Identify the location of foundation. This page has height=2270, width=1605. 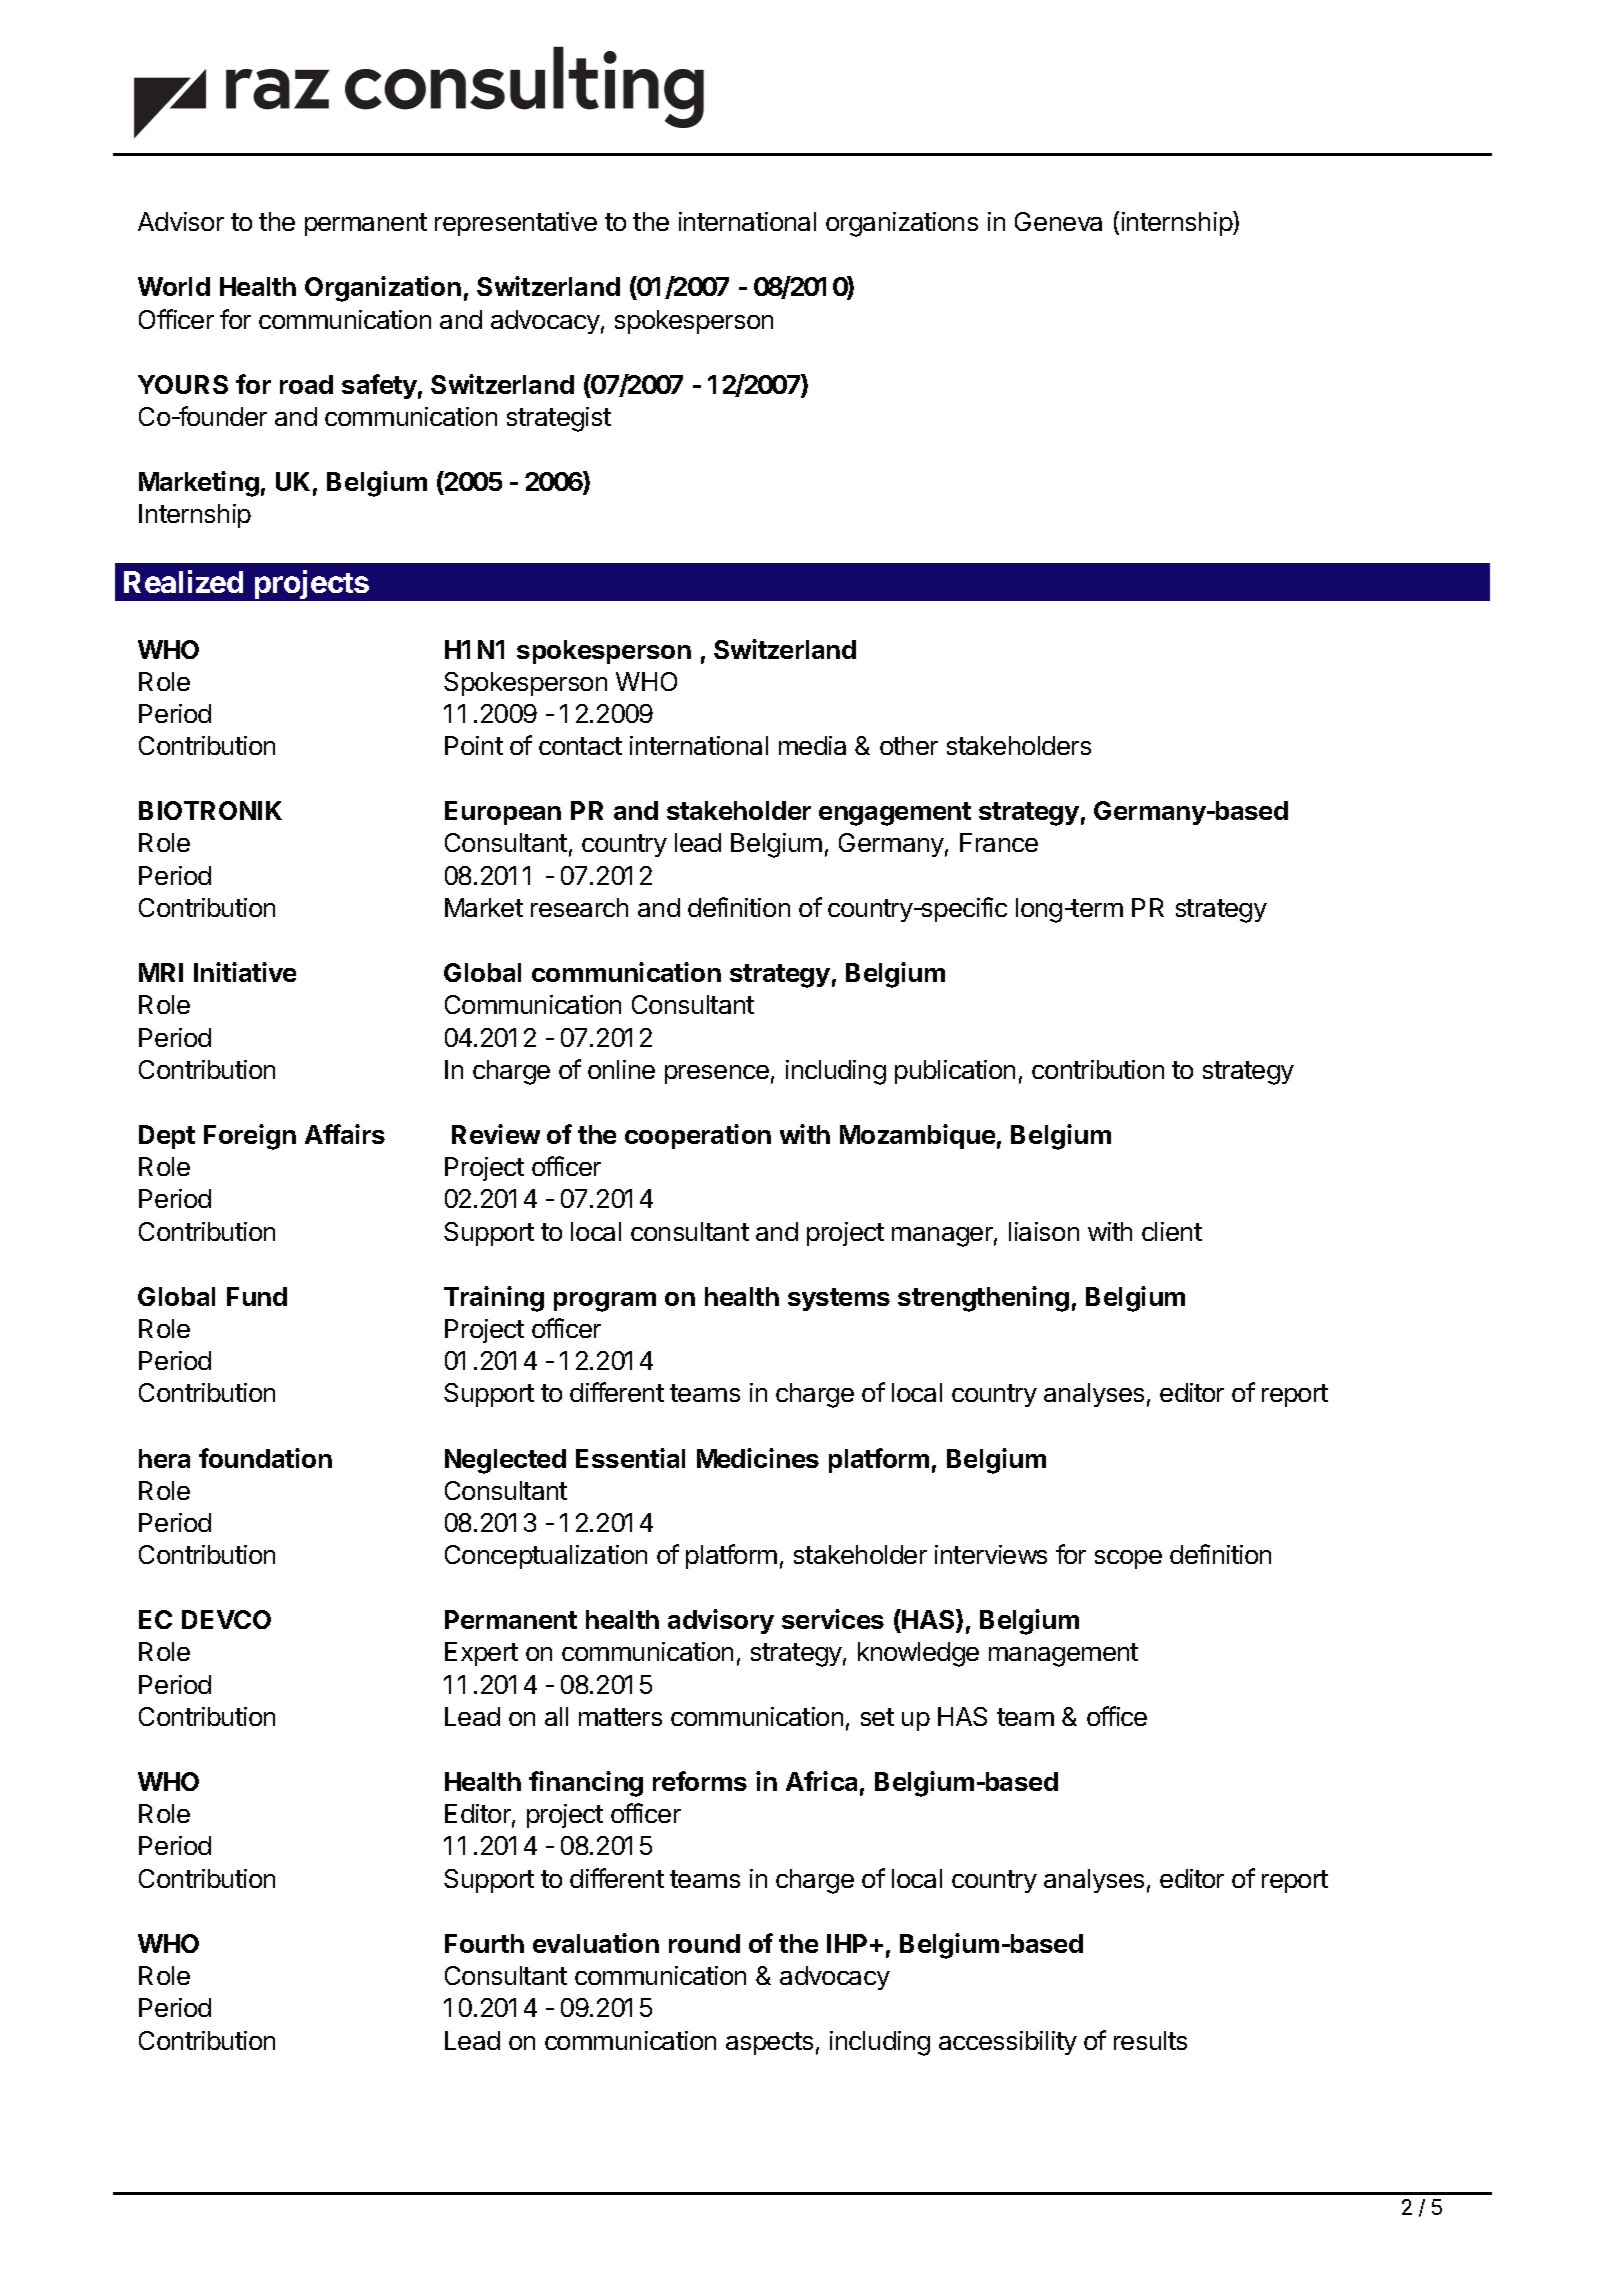
(265, 1458).
